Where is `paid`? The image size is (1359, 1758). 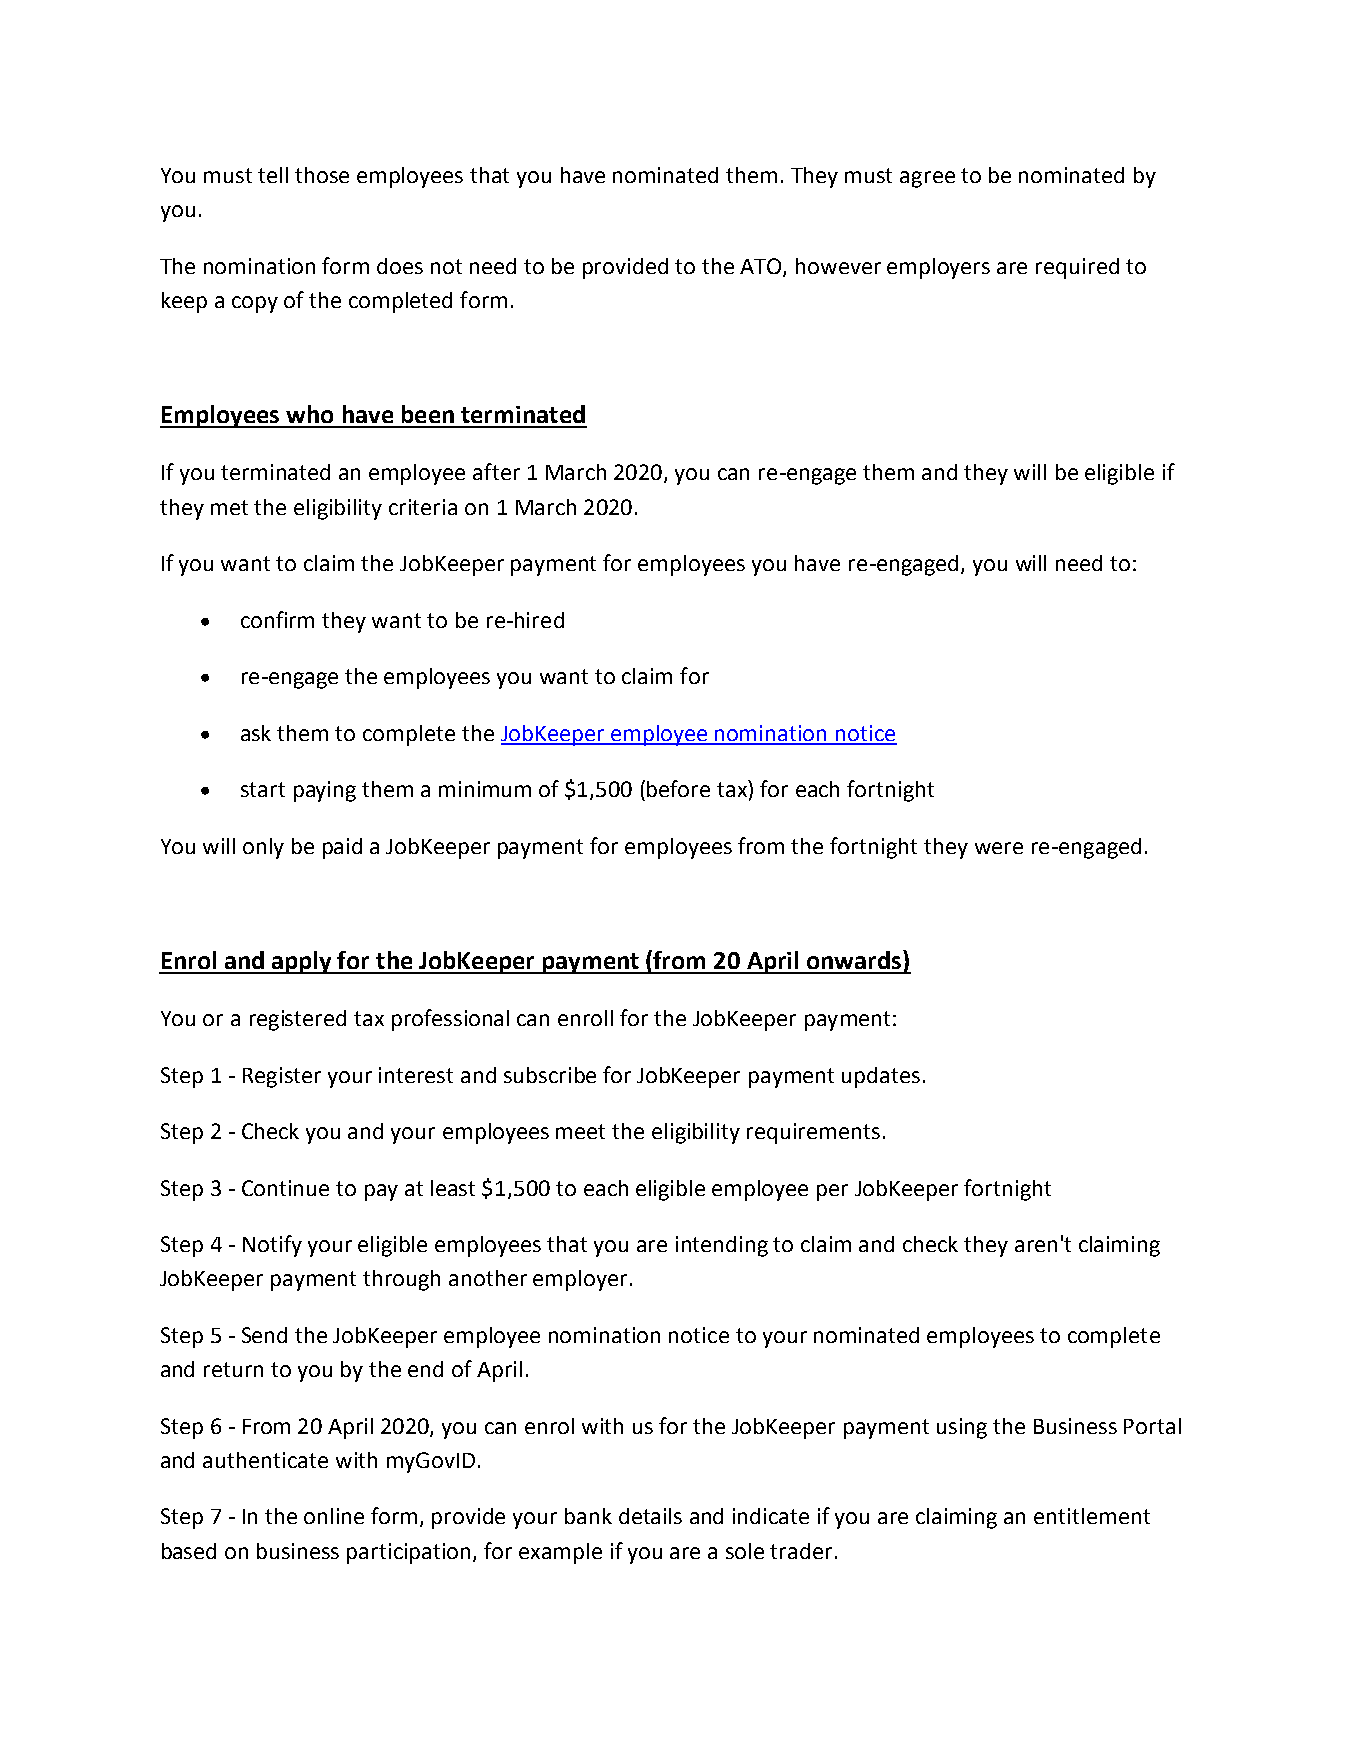 paid is located at coordinates (342, 848).
